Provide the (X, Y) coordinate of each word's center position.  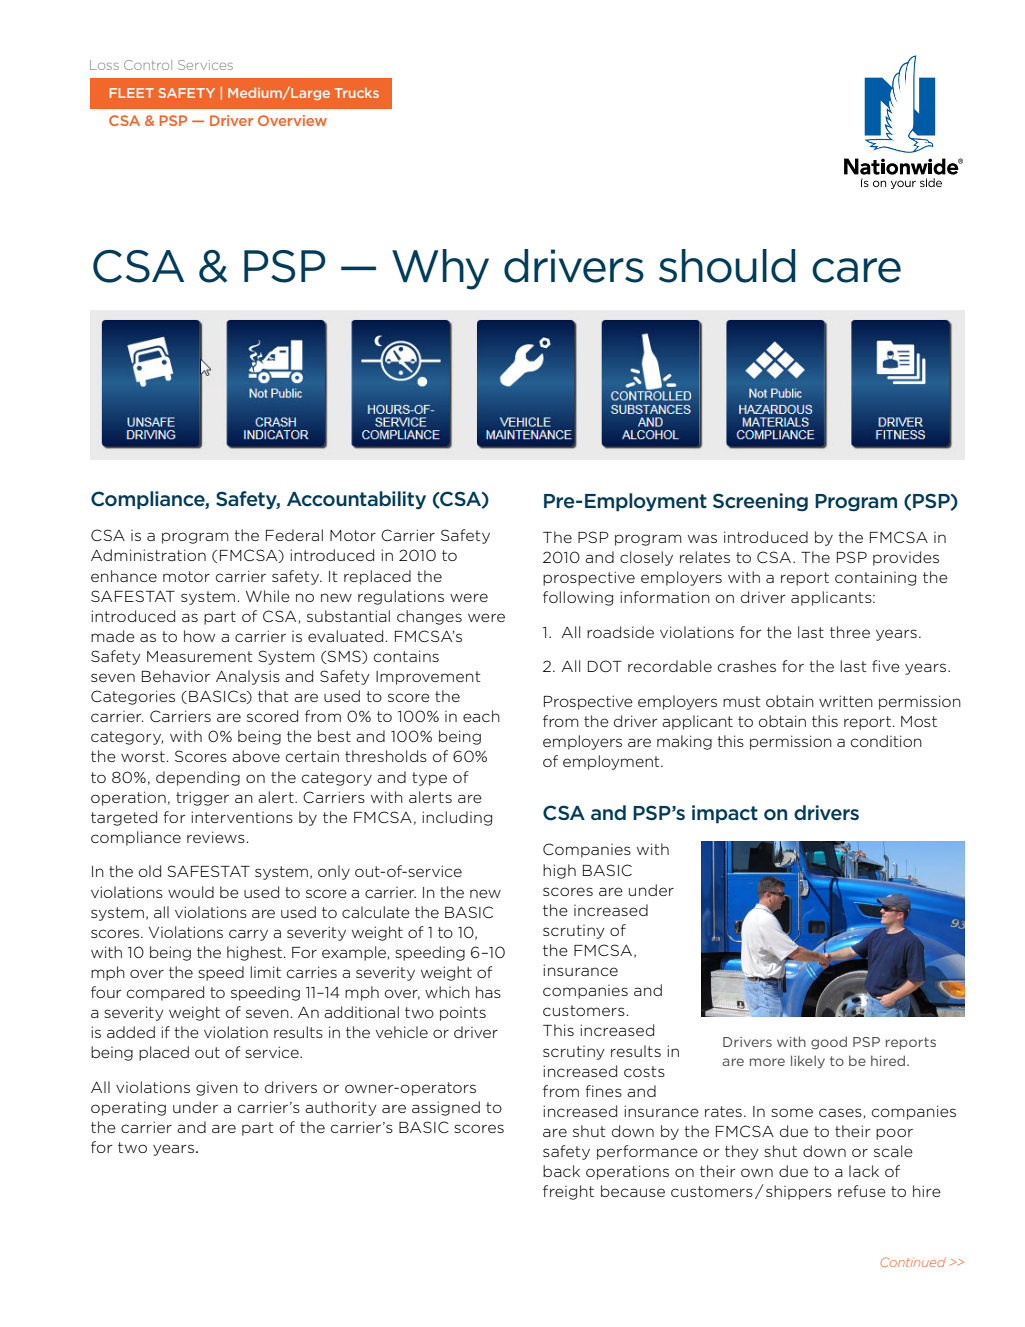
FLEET (131, 93)
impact (725, 814)
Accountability (356, 500)
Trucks (356, 93)
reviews (216, 837)
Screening (760, 502)
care (856, 270)
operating (128, 1108)
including (457, 818)
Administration (148, 555)
